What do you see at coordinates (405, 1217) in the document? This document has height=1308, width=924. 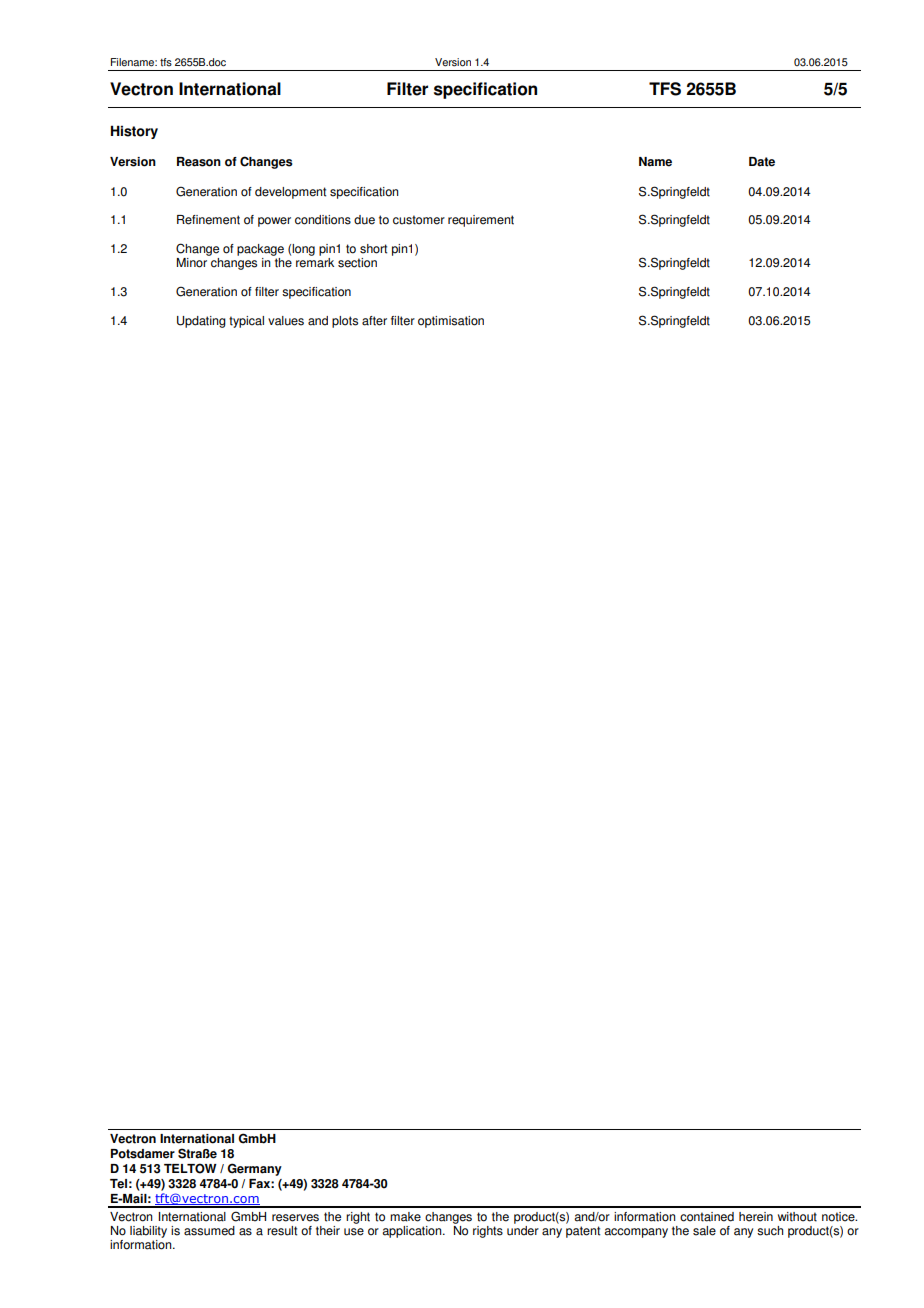 I see `make` at bounding box center [405, 1217].
